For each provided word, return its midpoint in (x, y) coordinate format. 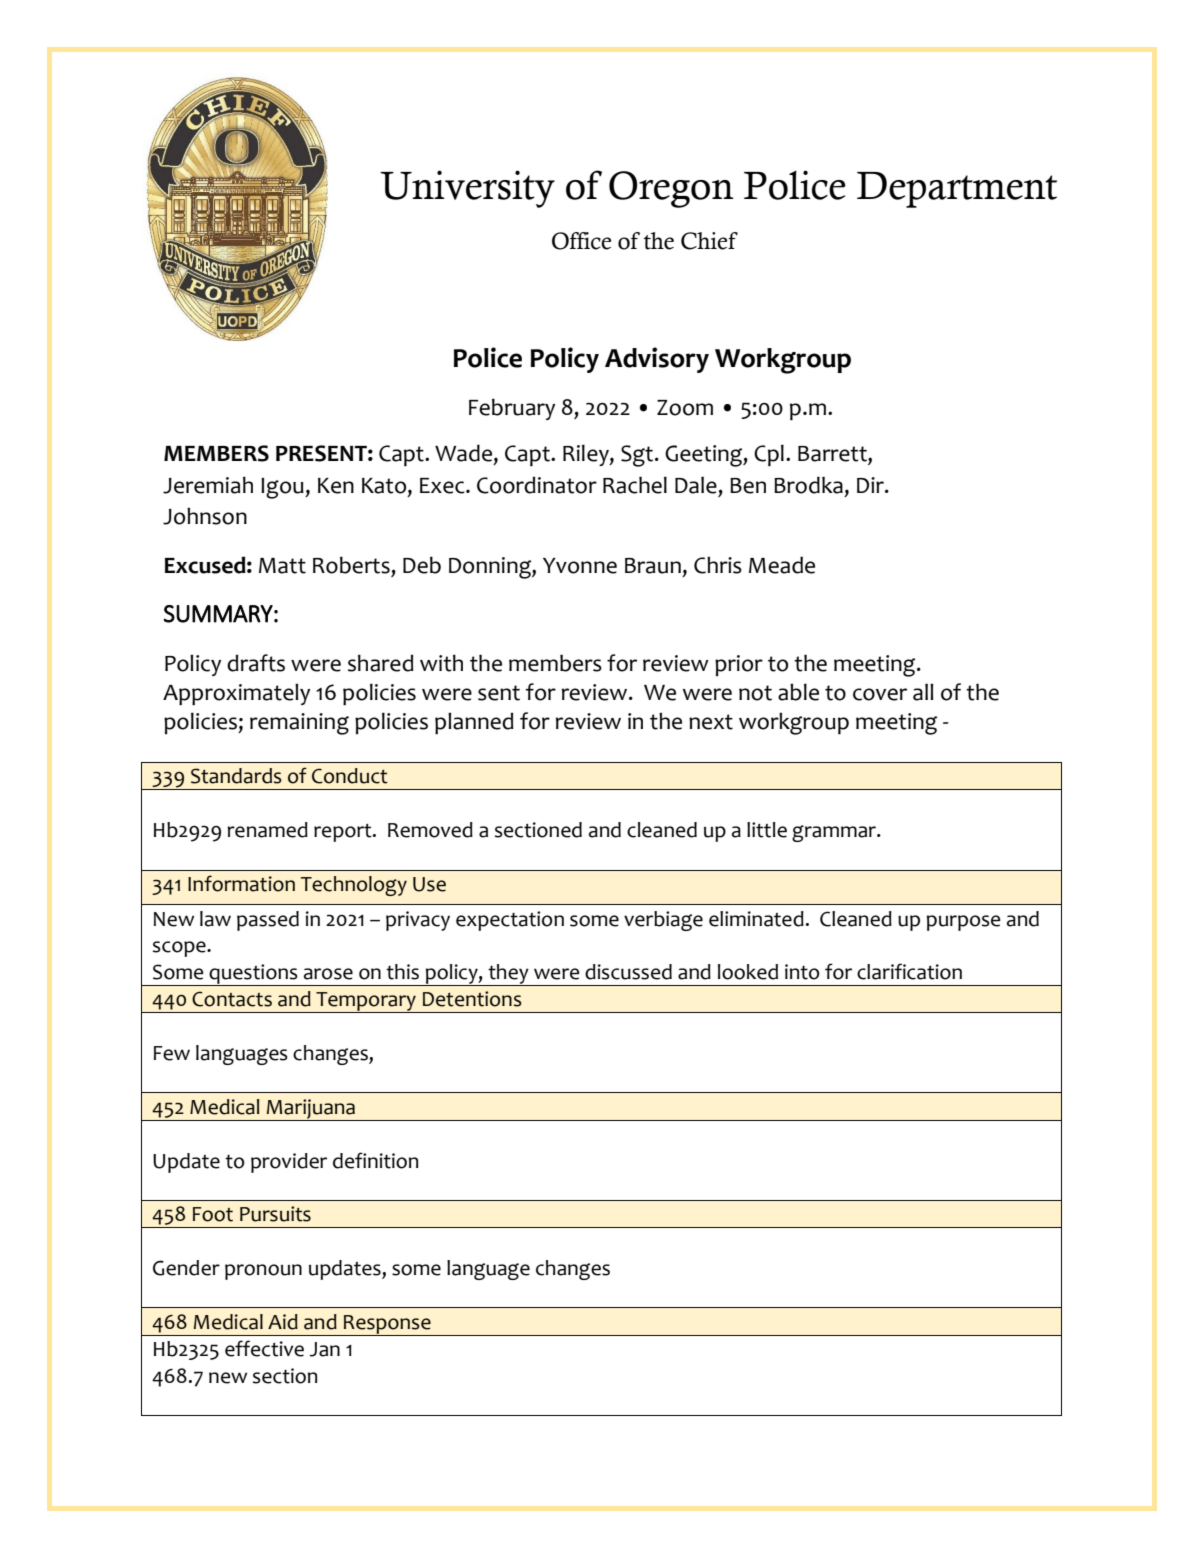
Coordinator (537, 485)
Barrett (833, 455)
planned (474, 723)
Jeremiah (208, 485)
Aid (283, 1322)
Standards (236, 776)
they (508, 975)
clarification (909, 971)
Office (581, 241)
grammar (835, 833)
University (467, 189)
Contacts (232, 999)
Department (957, 190)
